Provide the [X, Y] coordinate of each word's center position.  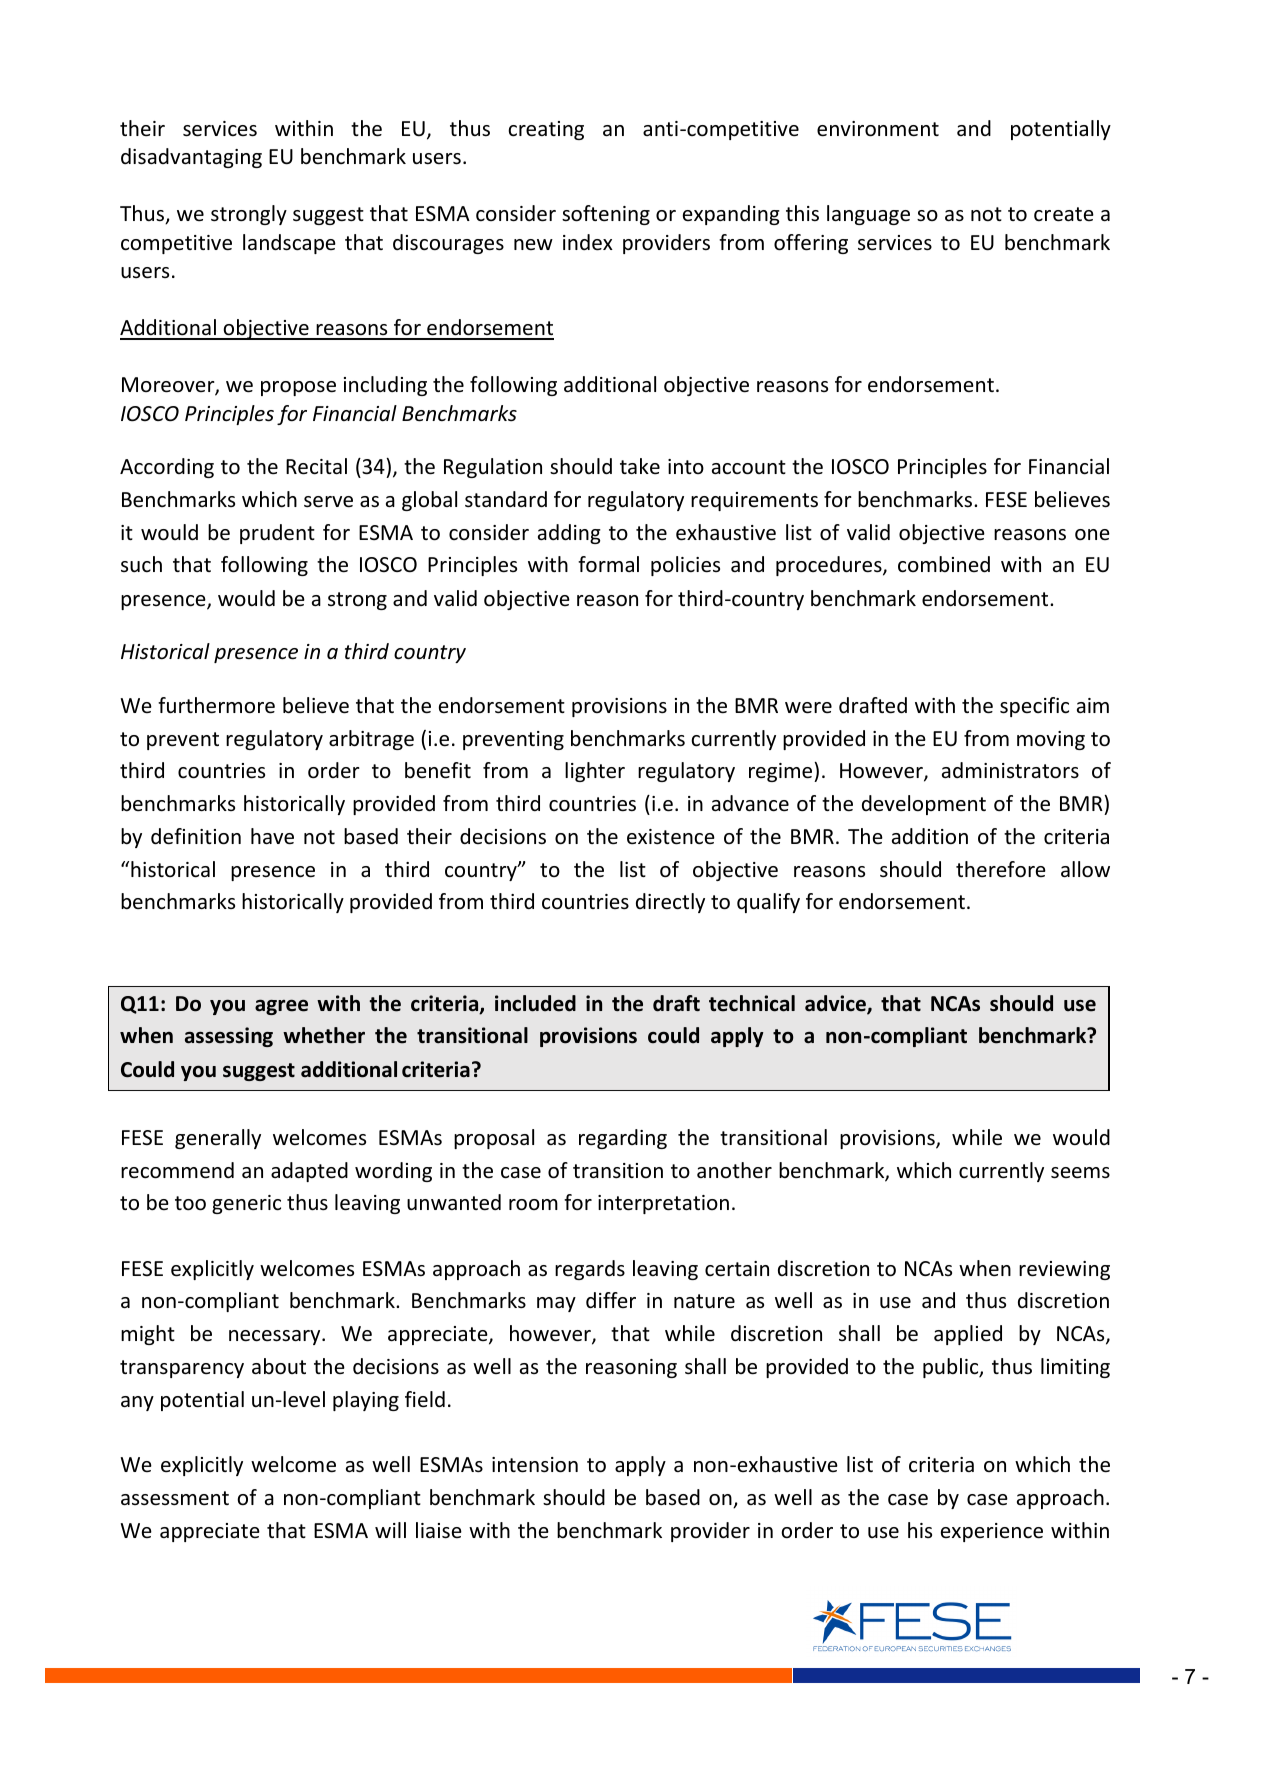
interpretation [663, 1204]
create [1064, 214]
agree [281, 1007]
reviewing [1064, 1270]
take [640, 466]
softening [606, 215]
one [1092, 535]
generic [246, 1204]
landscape [289, 244]
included [535, 1003]
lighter [595, 772]
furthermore [216, 705]
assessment [175, 1498]
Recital [316, 466]
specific [1034, 707]
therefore [1001, 869]
